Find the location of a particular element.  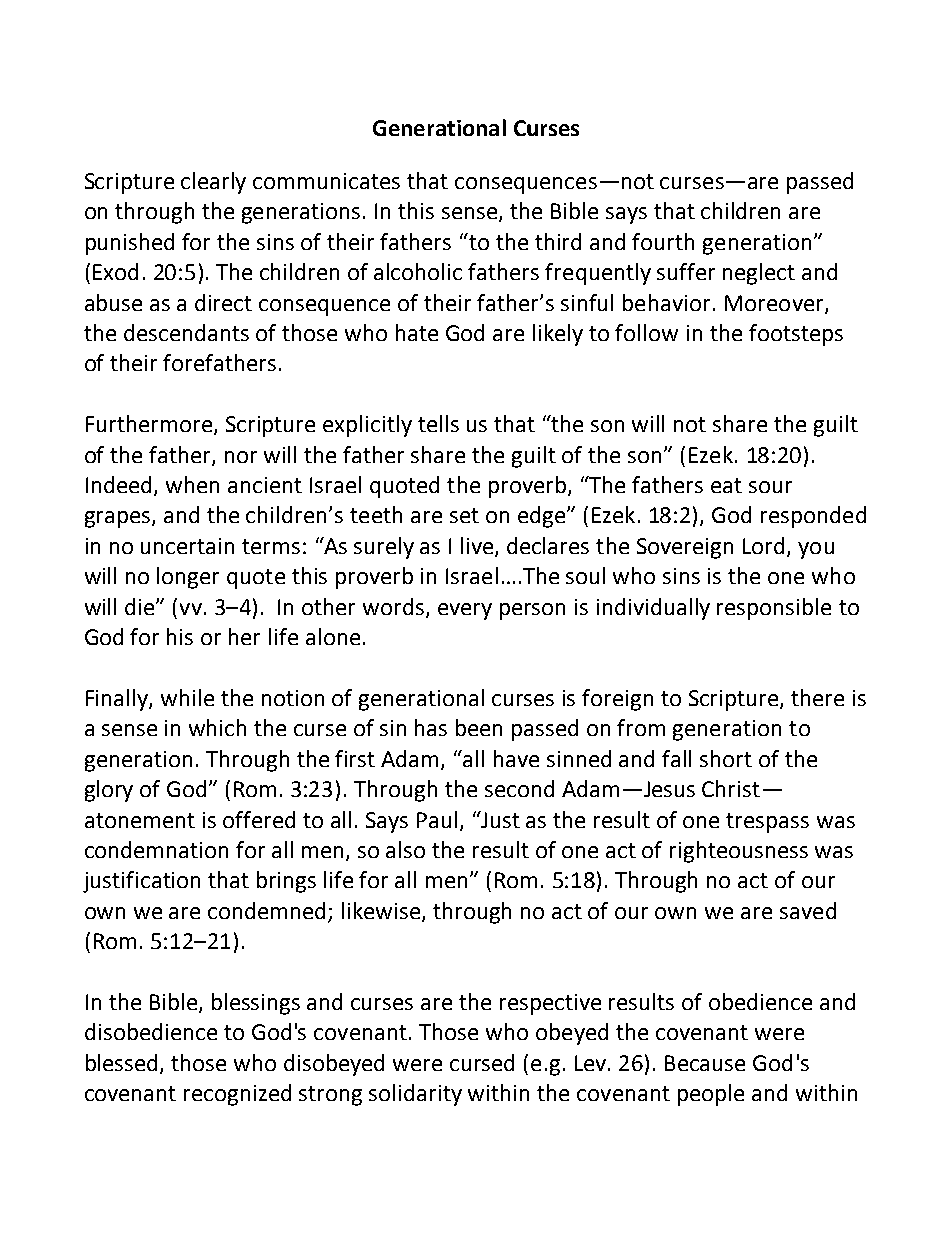

solidarity is located at coordinates (415, 1095).
